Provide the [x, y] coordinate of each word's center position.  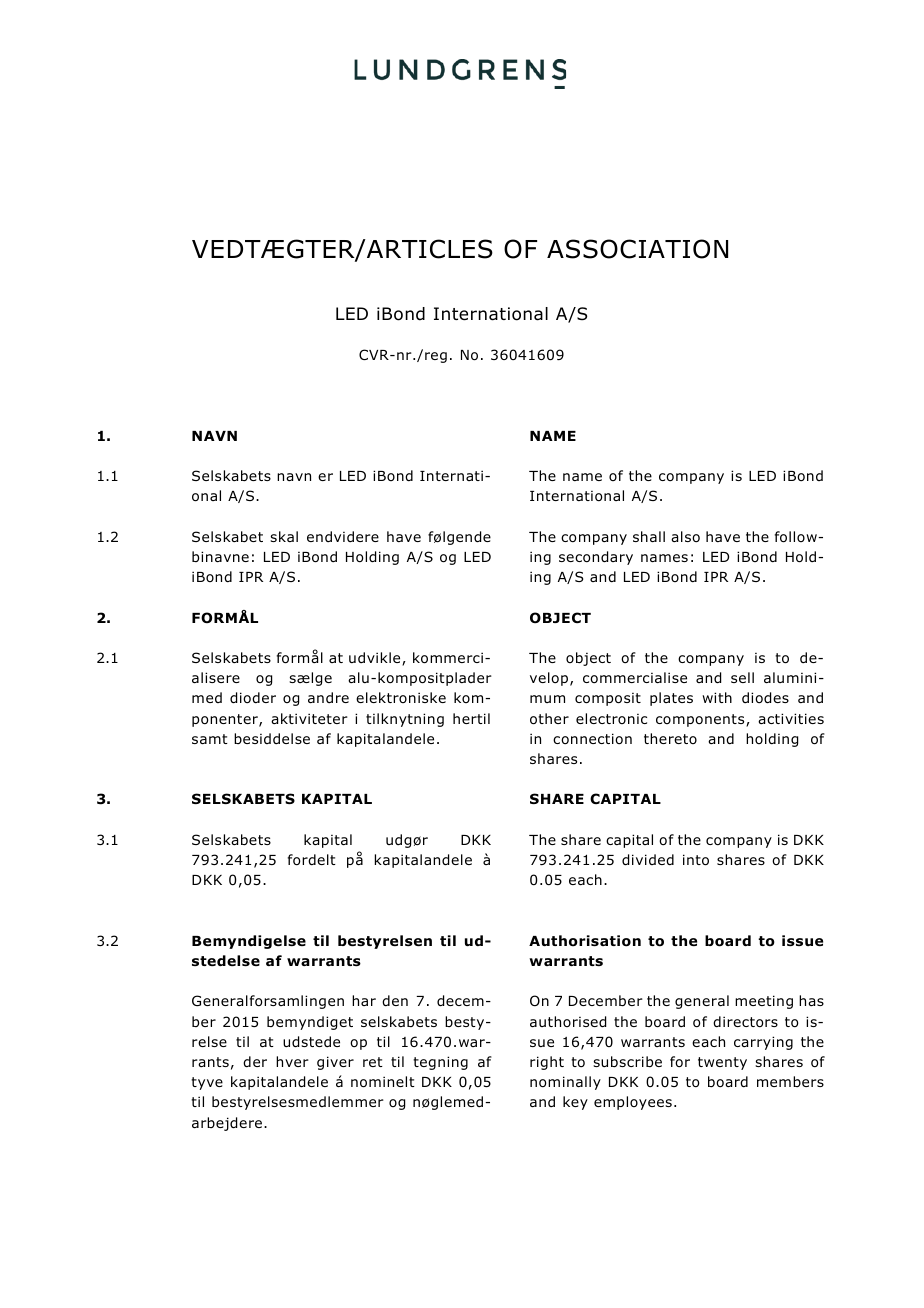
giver [335, 1063]
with [717, 697]
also [685, 536]
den [395, 1000]
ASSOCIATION [637, 249]
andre [328, 697]
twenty [722, 1063]
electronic [611, 718]
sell [742, 677]
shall [649, 536]
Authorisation [585, 941]
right [547, 1063]
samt [210, 739]
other [549, 719]
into [696, 860]
